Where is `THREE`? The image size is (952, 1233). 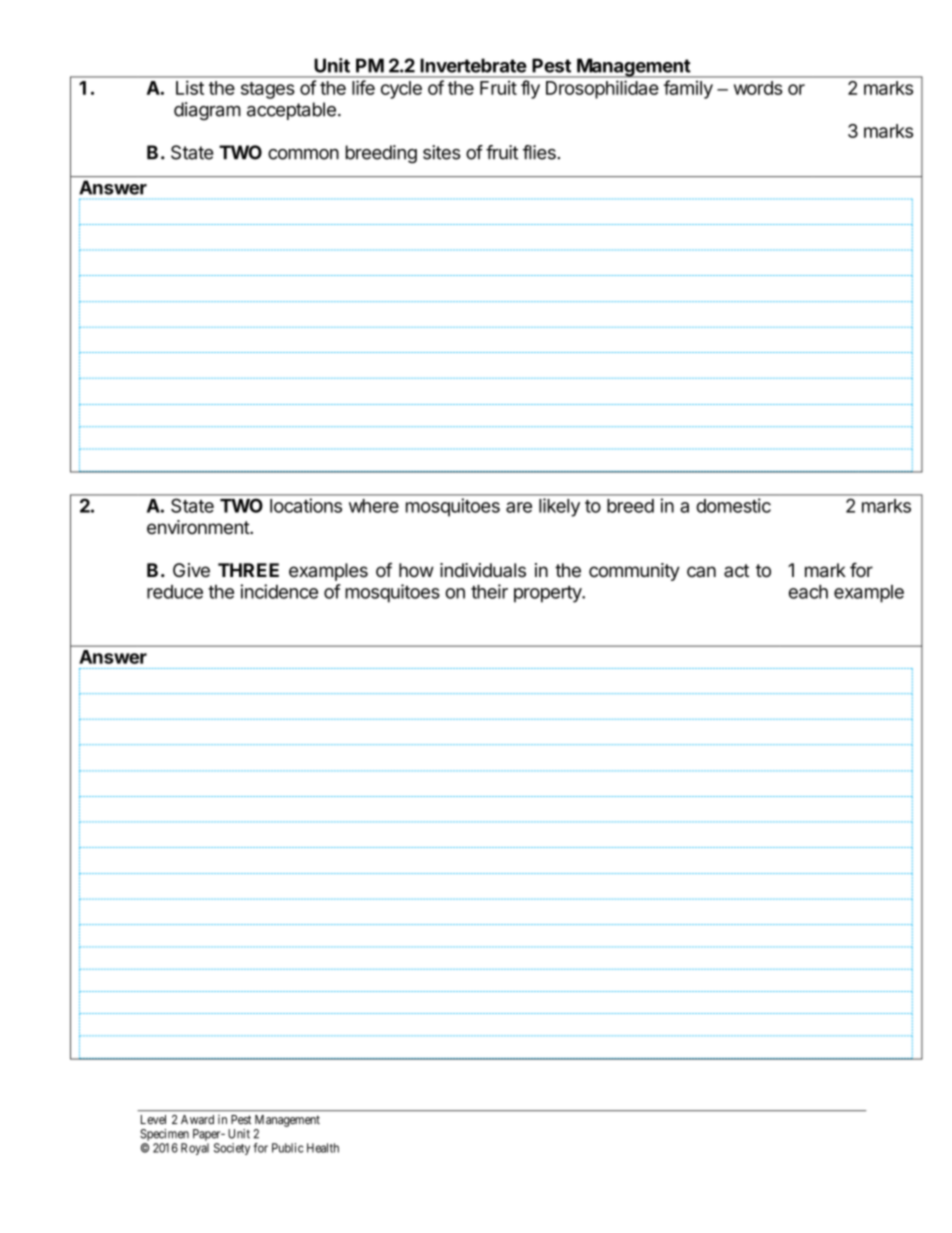
THREE is located at coordinates (248, 570).
